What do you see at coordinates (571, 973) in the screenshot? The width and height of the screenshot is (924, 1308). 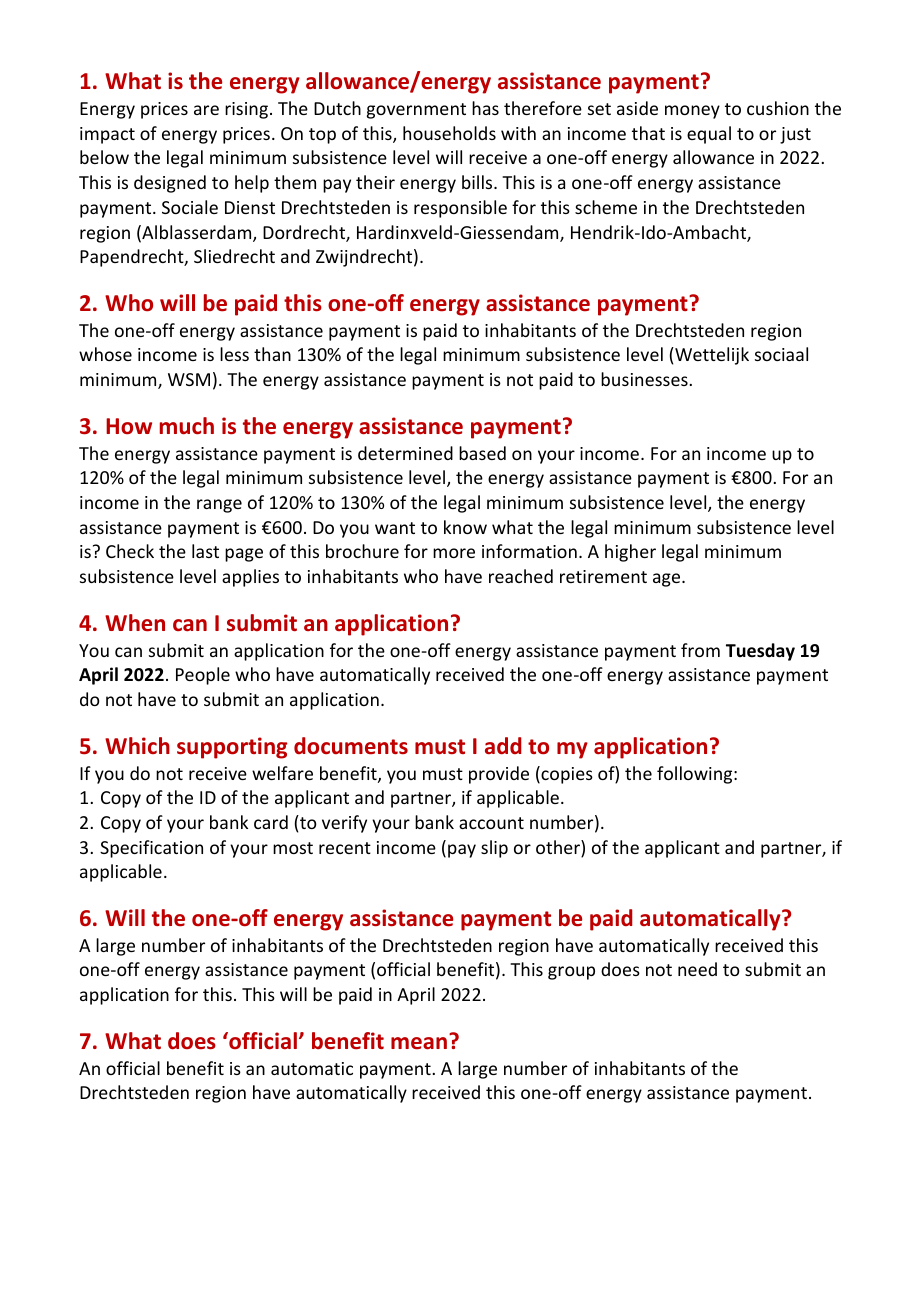 I see `group` at bounding box center [571, 973].
